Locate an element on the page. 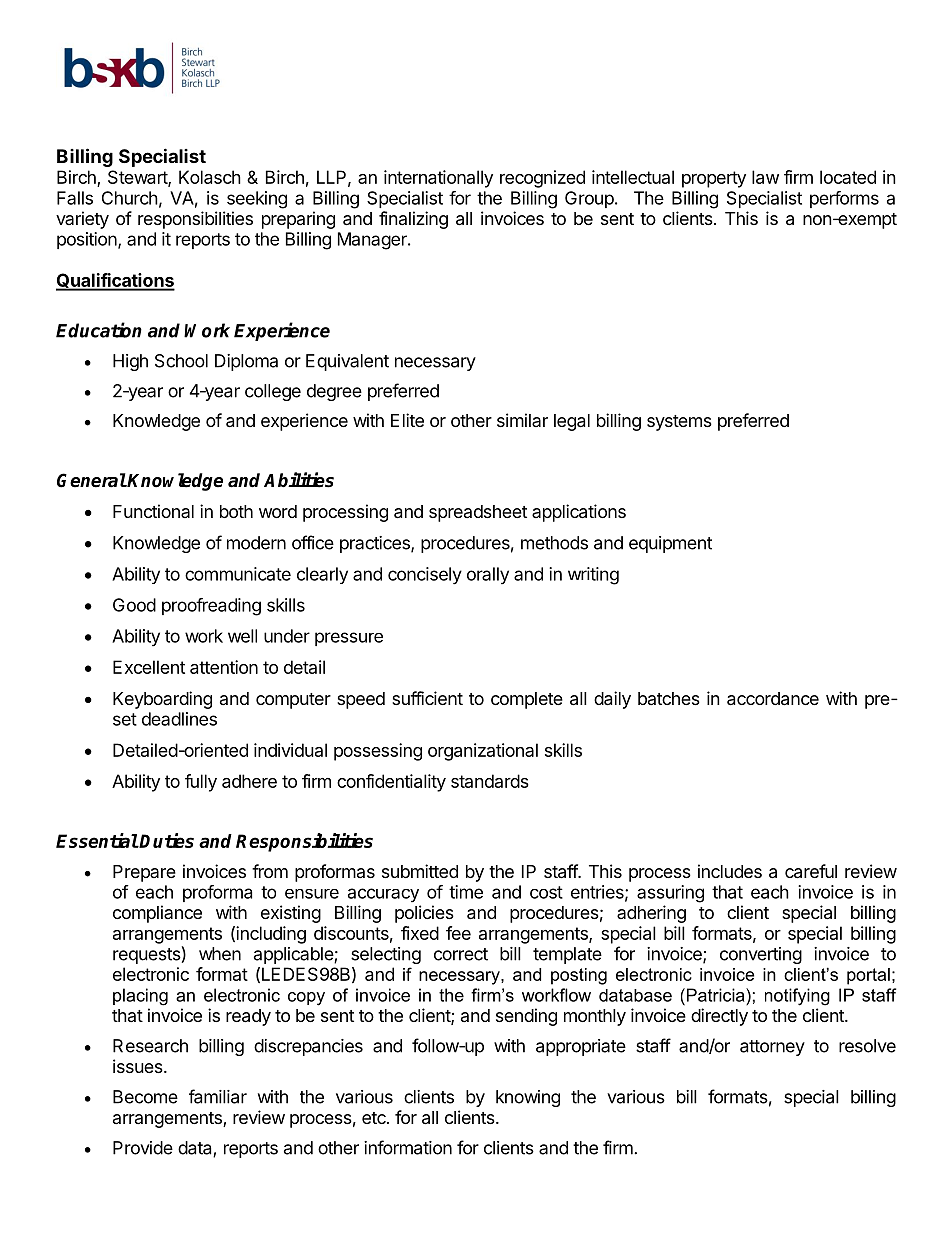 Image resolution: width=952 pixels, height=1233 pixels. careful is located at coordinates (811, 871).
